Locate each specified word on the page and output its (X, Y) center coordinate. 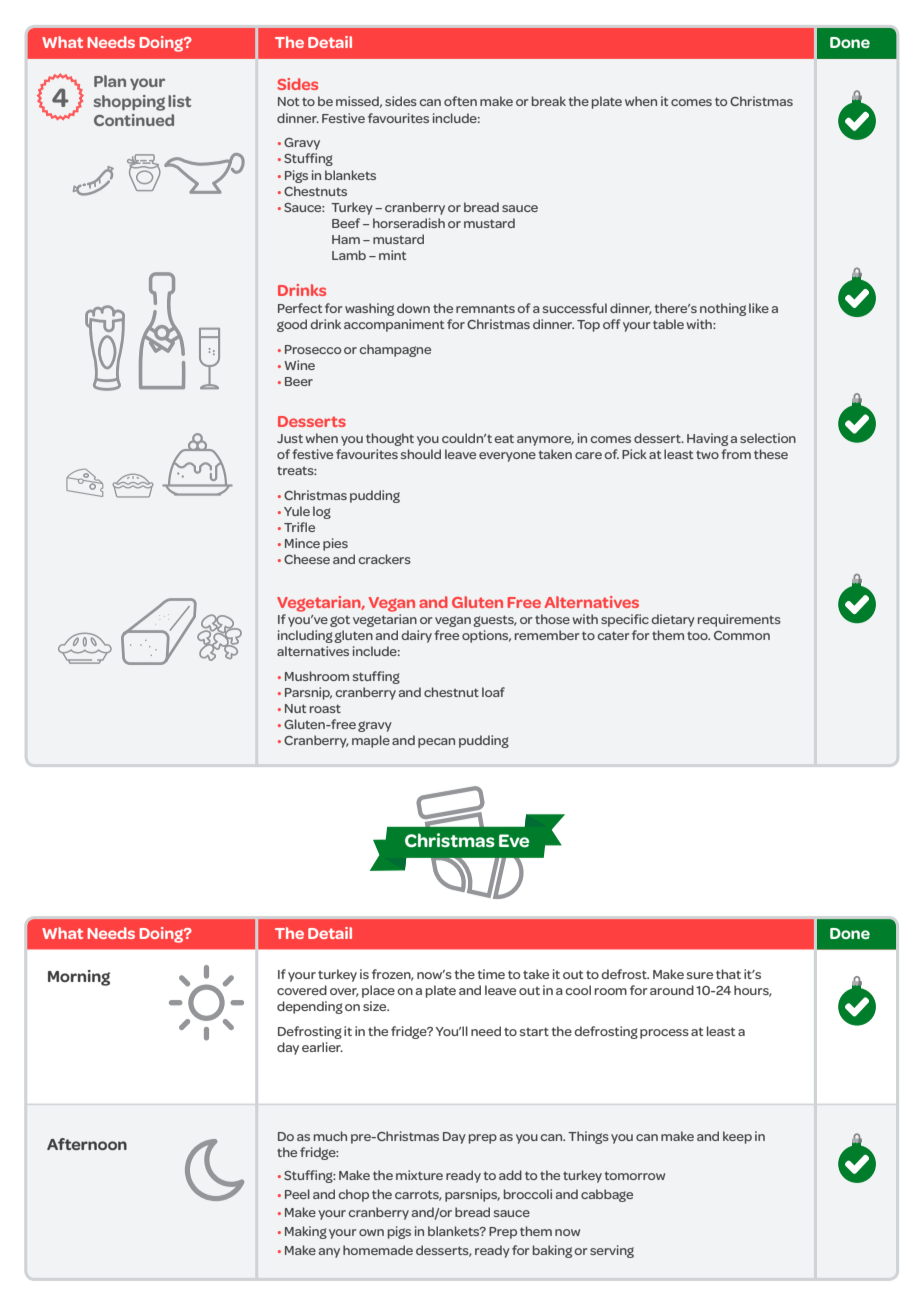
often (460, 101)
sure (700, 975)
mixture (419, 1175)
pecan (436, 743)
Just (290, 438)
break (549, 101)
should (421, 454)
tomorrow (634, 1175)
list (179, 101)
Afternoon (87, 1144)
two (707, 455)
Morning (79, 978)
